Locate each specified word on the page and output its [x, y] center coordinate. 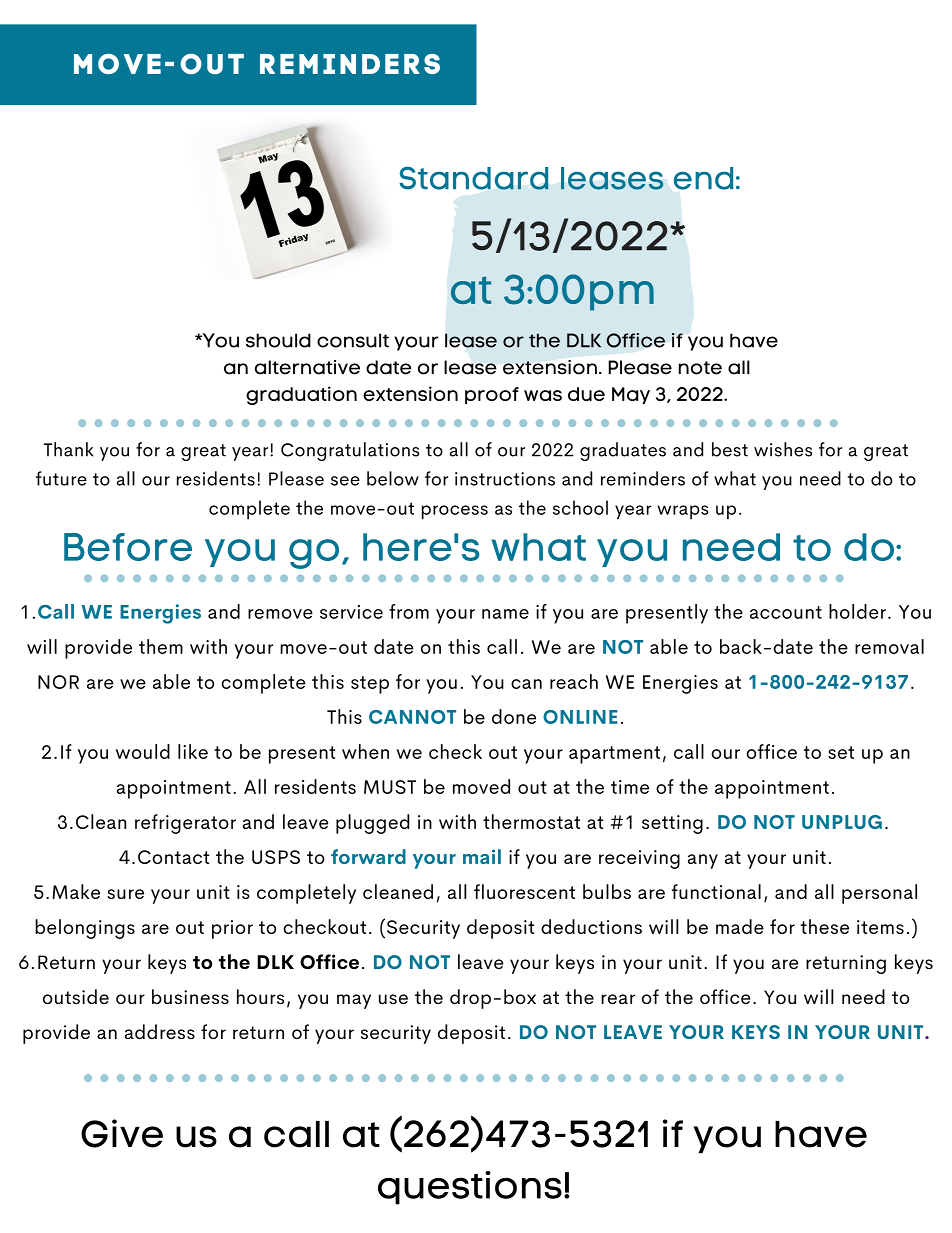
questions [470, 1188]
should [278, 340]
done [514, 716]
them [161, 646]
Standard [474, 178]
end [703, 178]
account [786, 612]
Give [122, 1133]
